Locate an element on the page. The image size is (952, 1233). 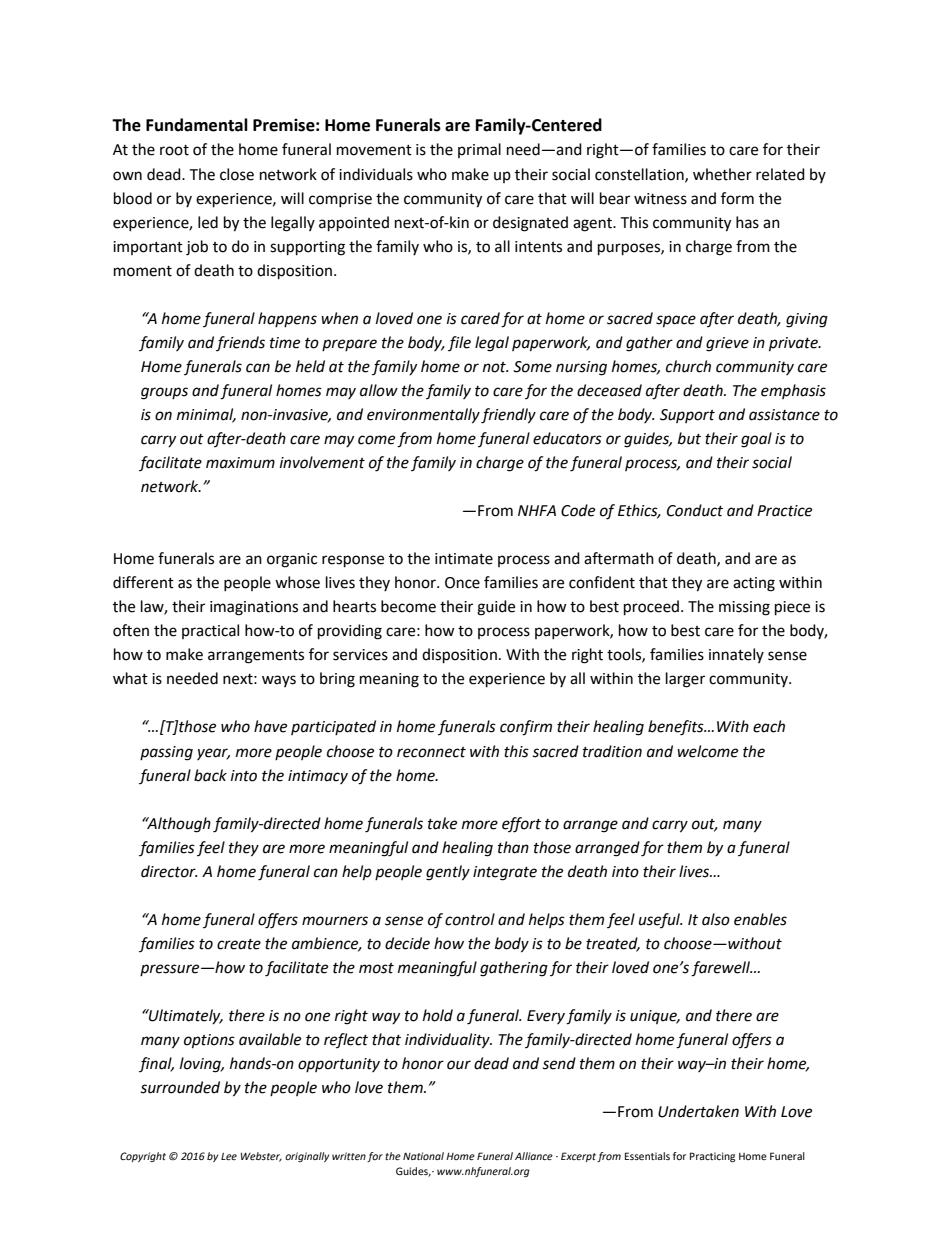
root is located at coordinates (174, 150).
